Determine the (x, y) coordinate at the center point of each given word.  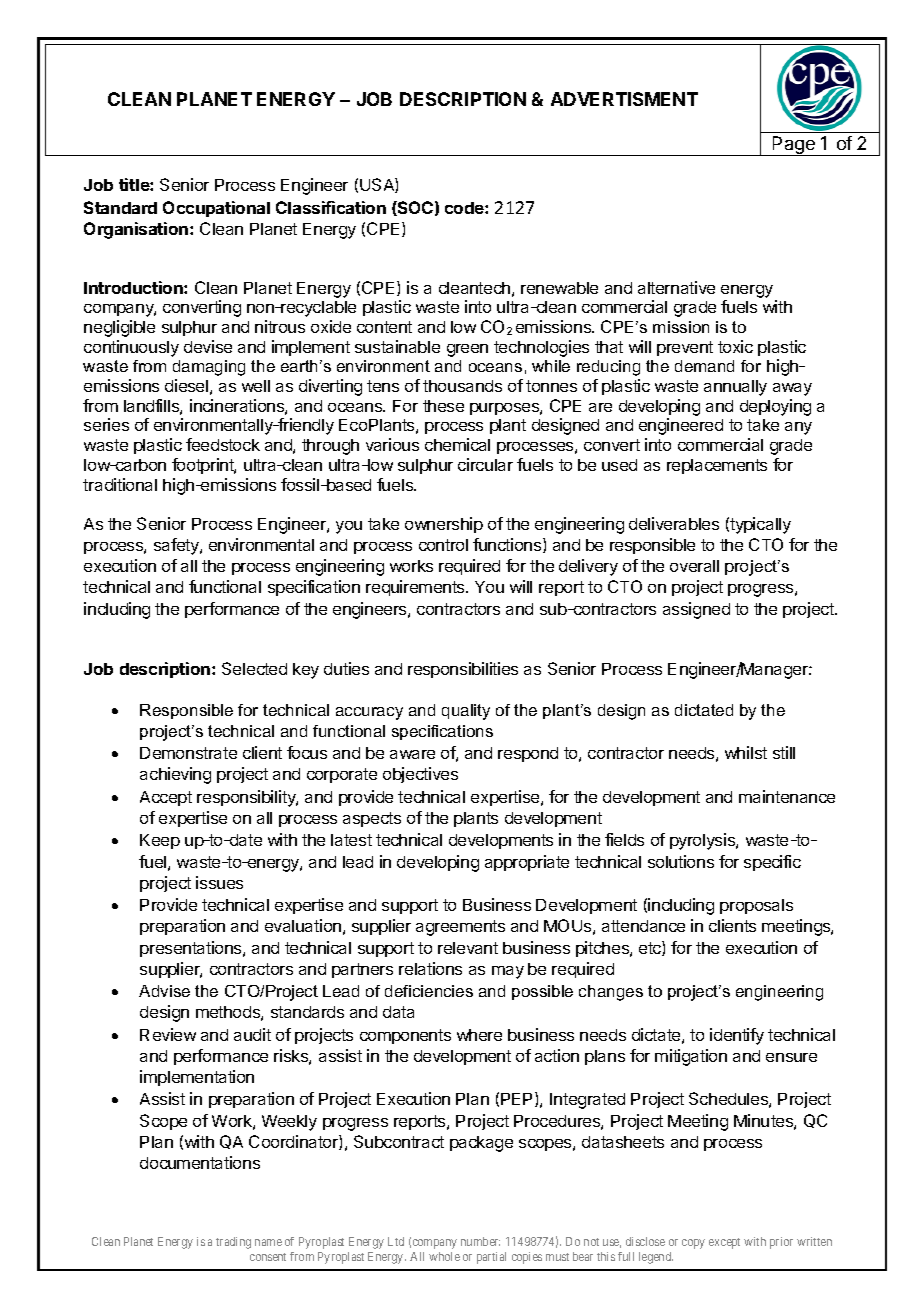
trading (233, 1243)
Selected (254, 668)
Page (794, 146)
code (465, 208)
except (724, 1243)
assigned (696, 610)
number (480, 1241)
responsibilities (463, 670)
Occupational (216, 209)
